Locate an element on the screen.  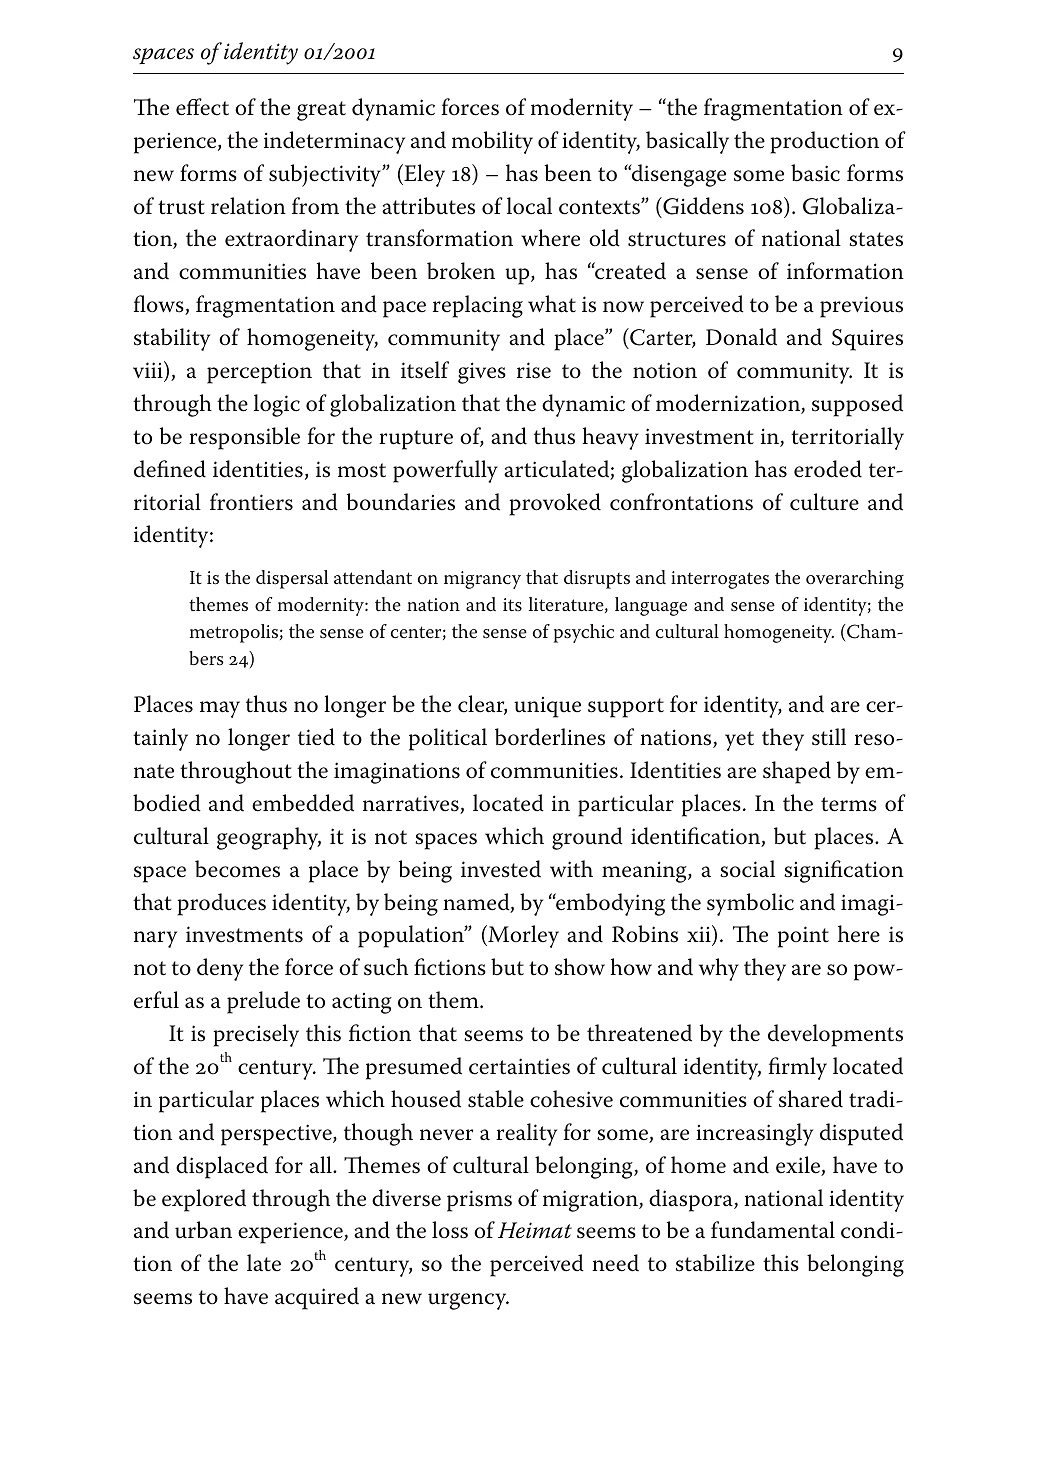
urgency is located at coordinates (468, 1301).
